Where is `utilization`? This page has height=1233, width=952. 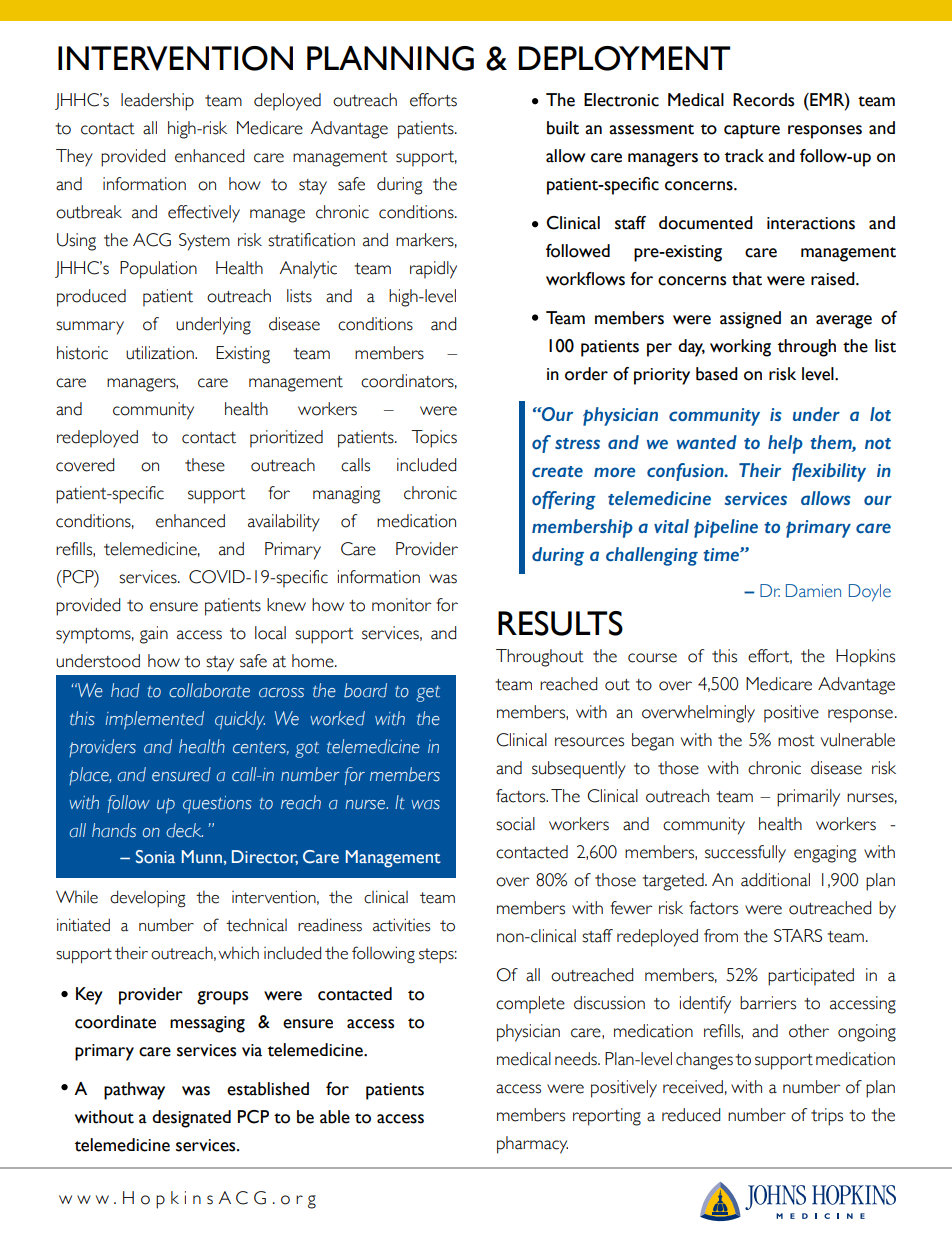 utilization is located at coordinates (161, 353).
